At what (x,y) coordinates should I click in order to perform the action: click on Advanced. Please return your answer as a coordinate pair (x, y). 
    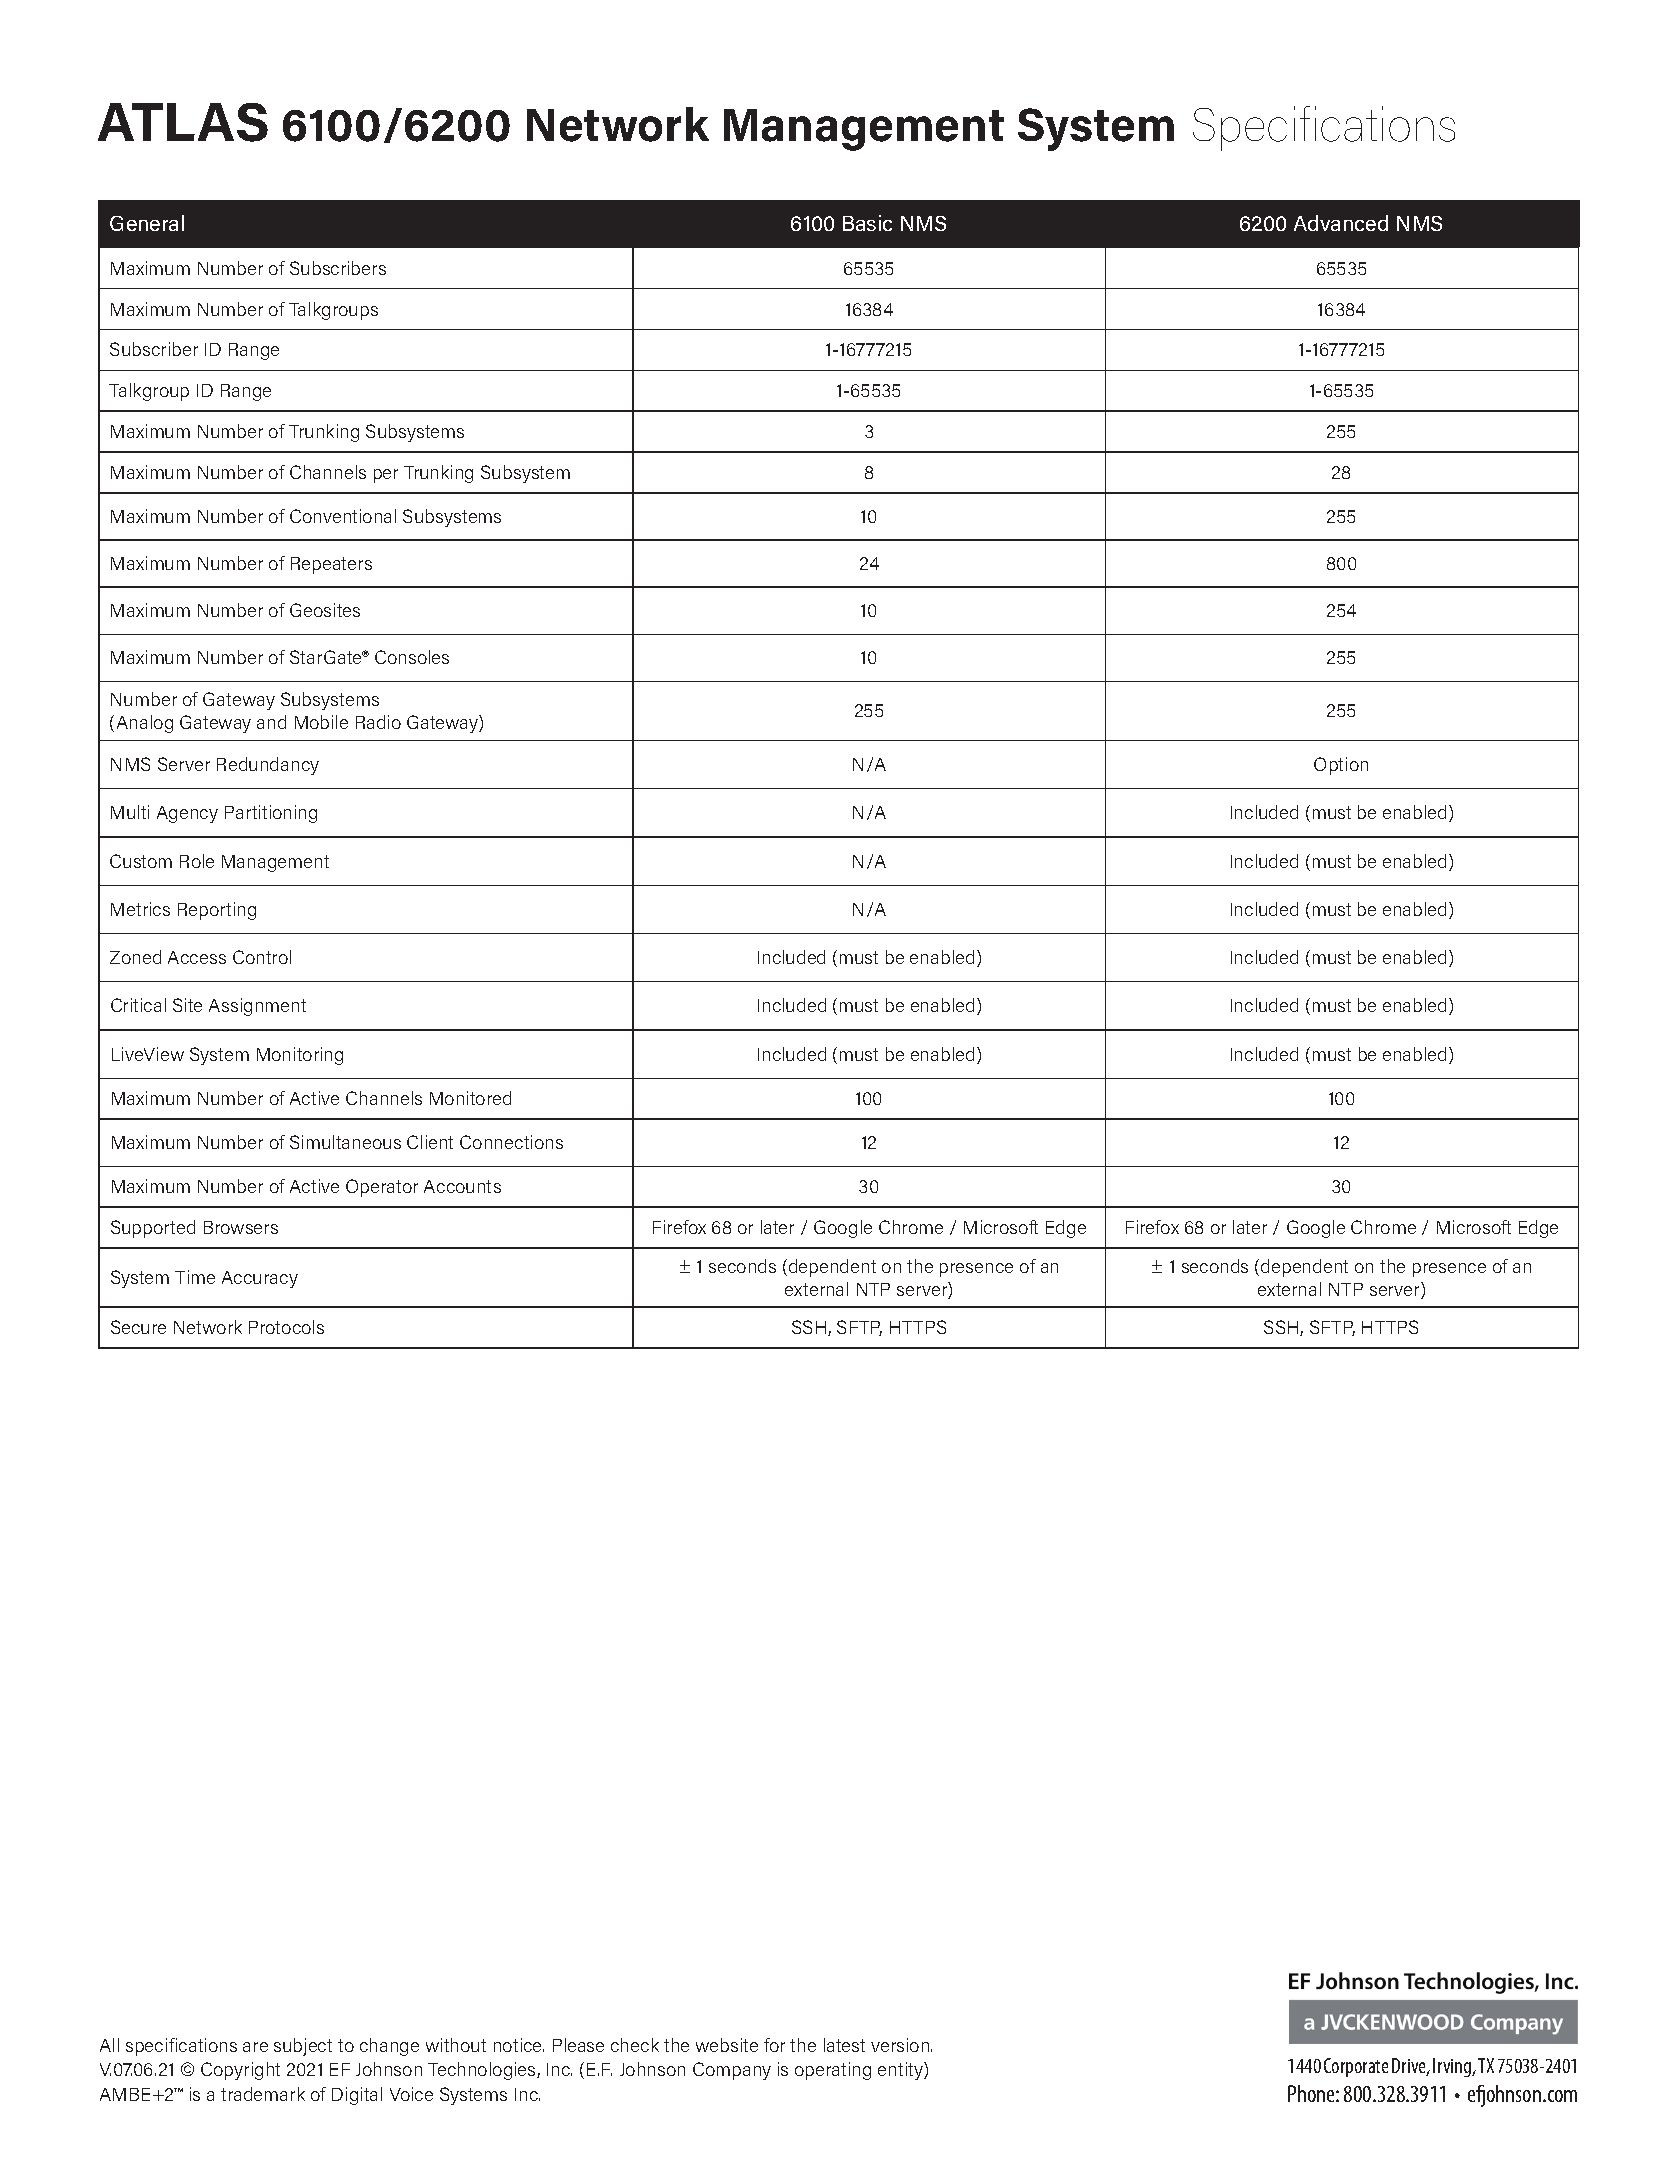
    Looking at the image, I should click on (1341, 223).
